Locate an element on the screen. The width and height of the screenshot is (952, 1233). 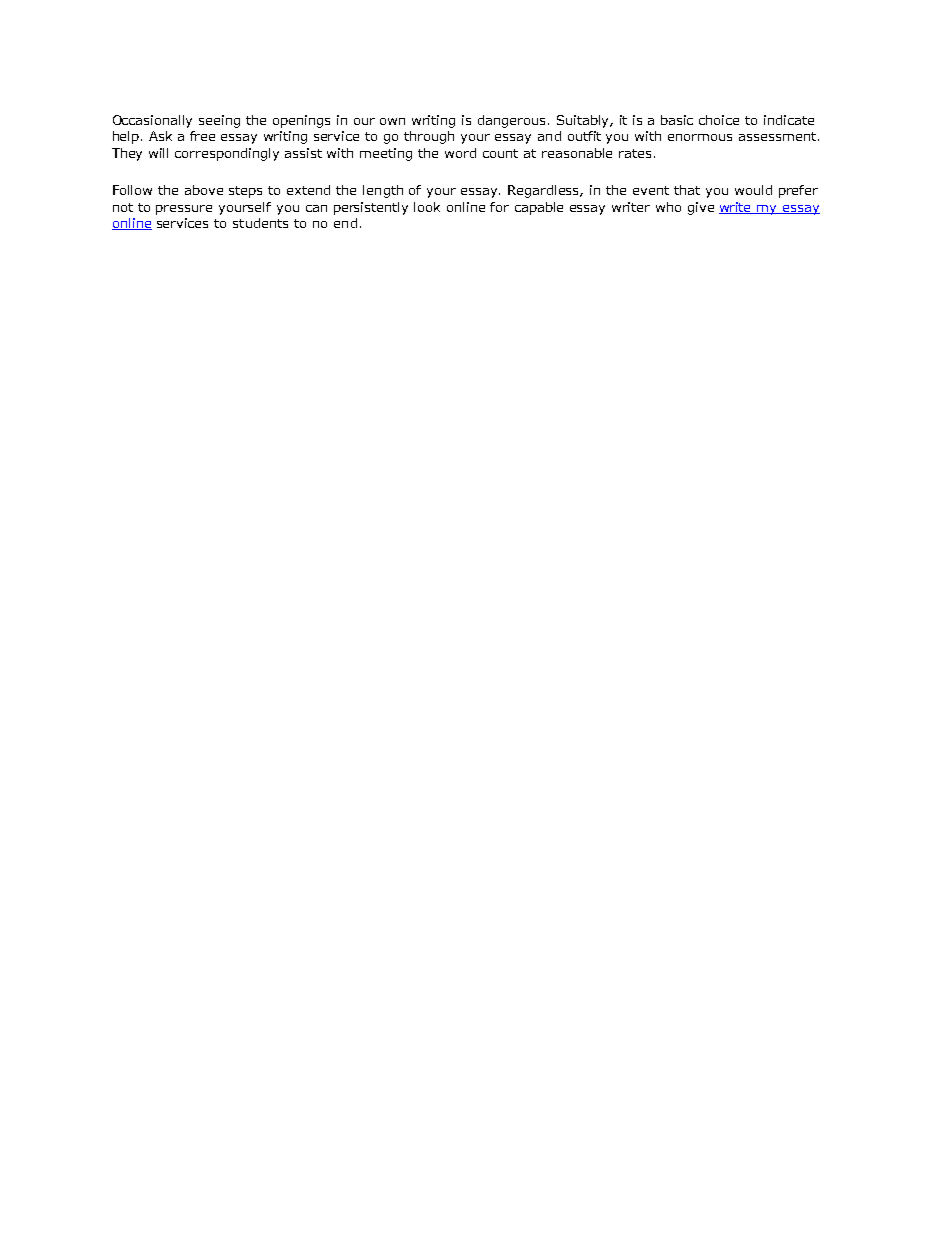
meeting is located at coordinates (386, 154).
